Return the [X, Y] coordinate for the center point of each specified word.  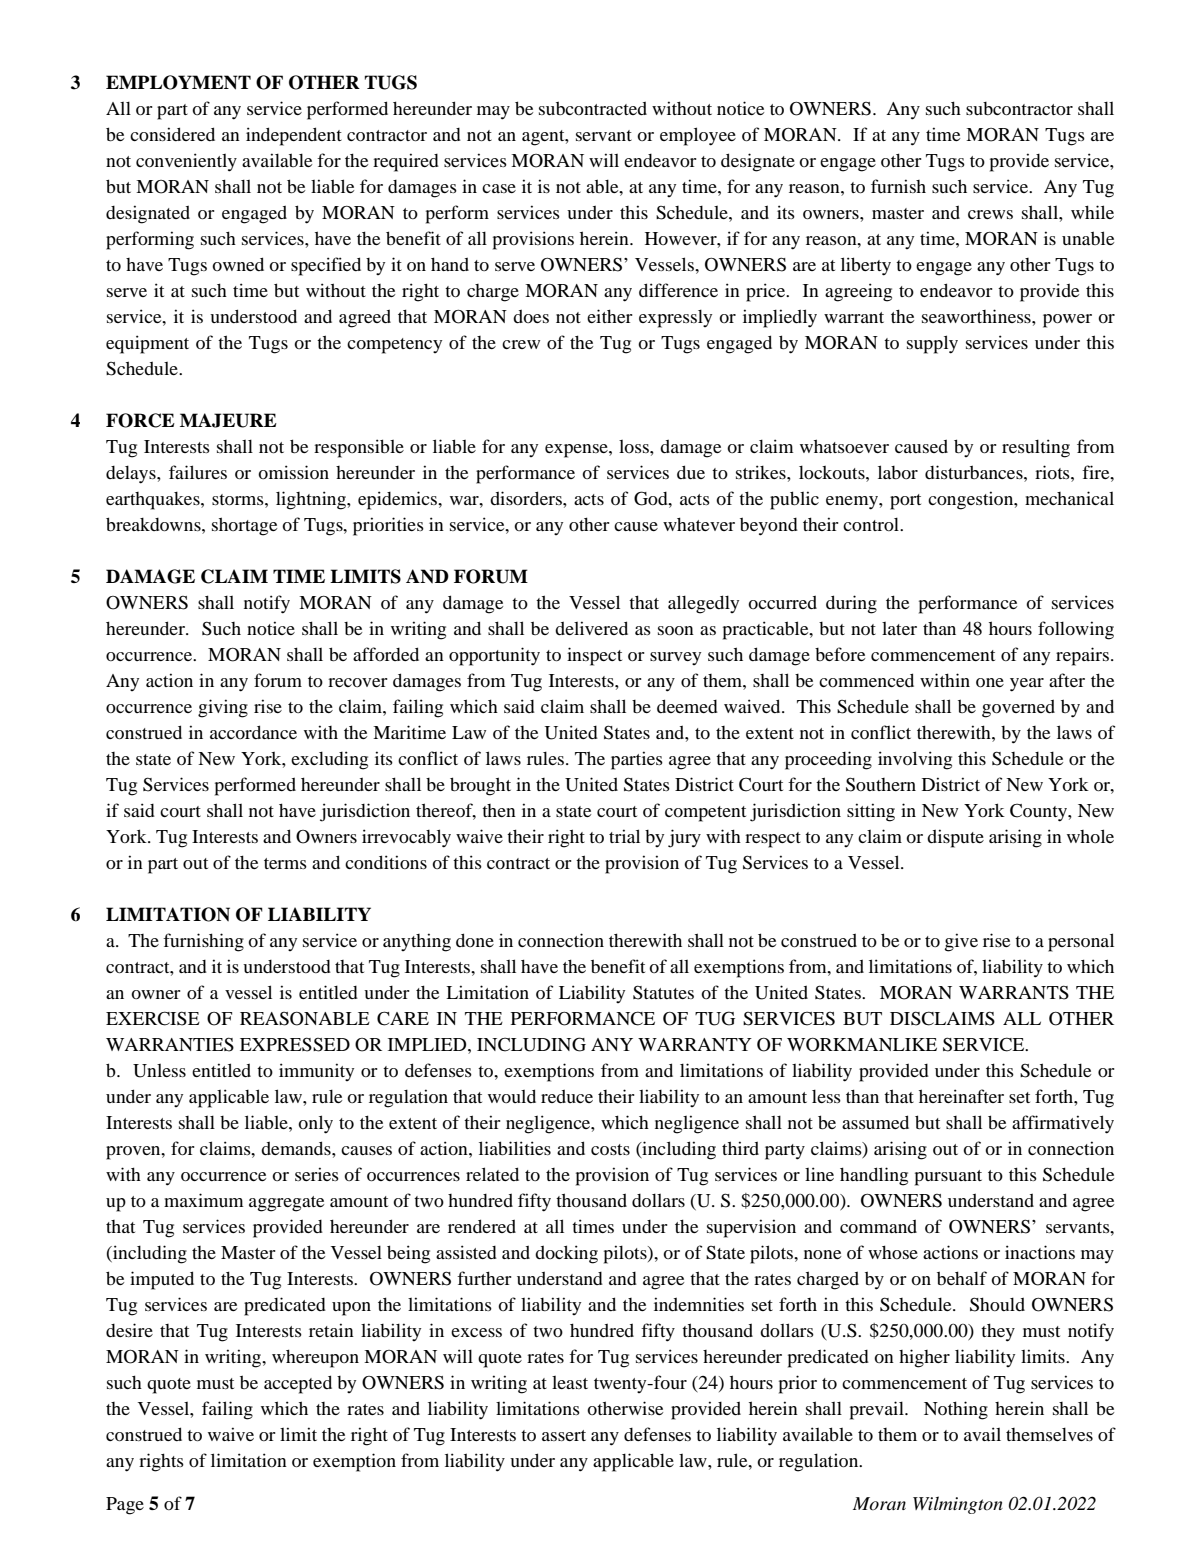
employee [698, 136]
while [1092, 212]
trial [624, 836]
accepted [298, 1384]
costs [610, 1149]
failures [198, 472]
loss [635, 446]
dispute [955, 838]
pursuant [948, 1178]
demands [297, 1148]
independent [294, 136]
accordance [253, 732]
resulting [1036, 448]
